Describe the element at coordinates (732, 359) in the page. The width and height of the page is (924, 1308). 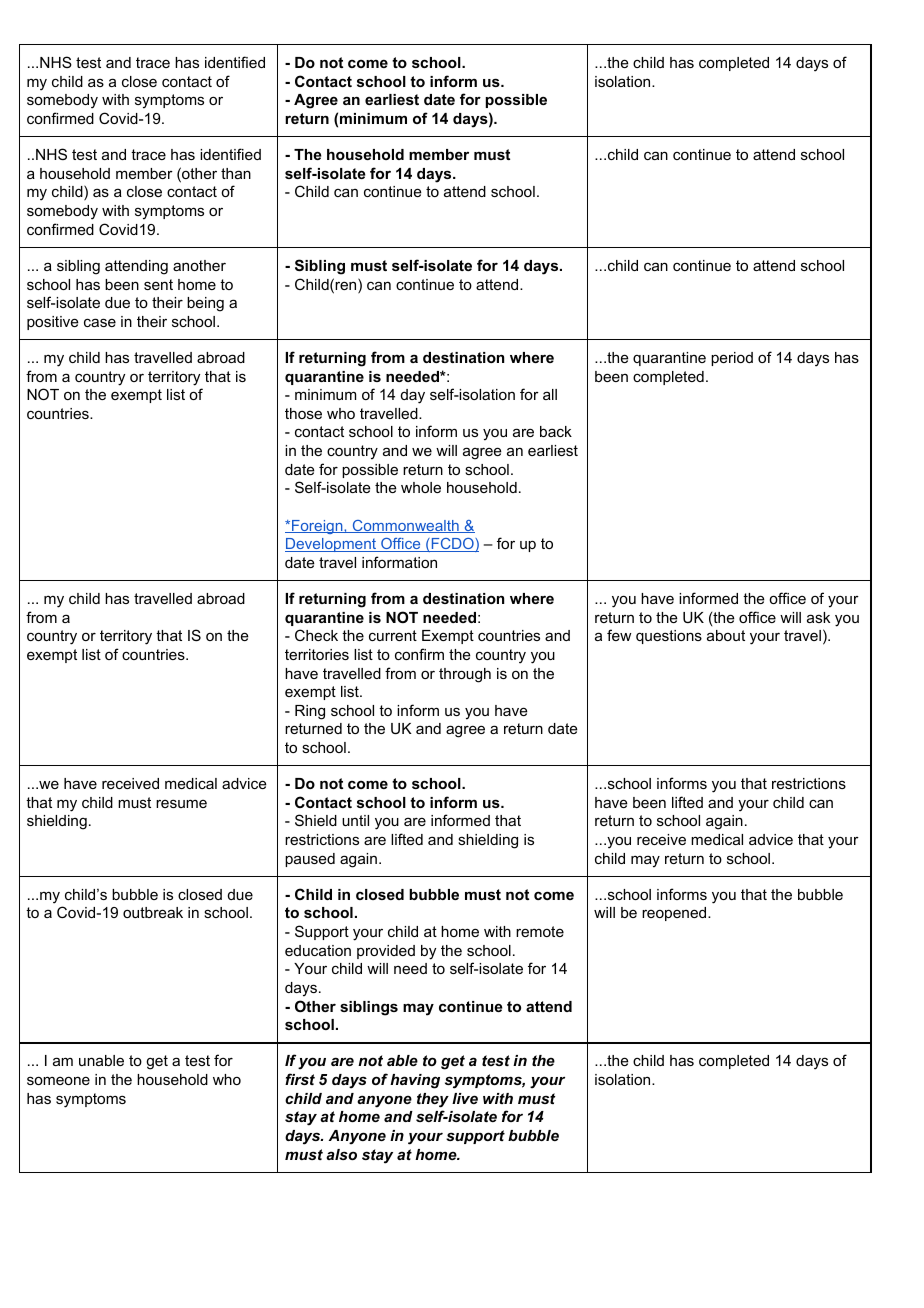
I see `period` at that location.
